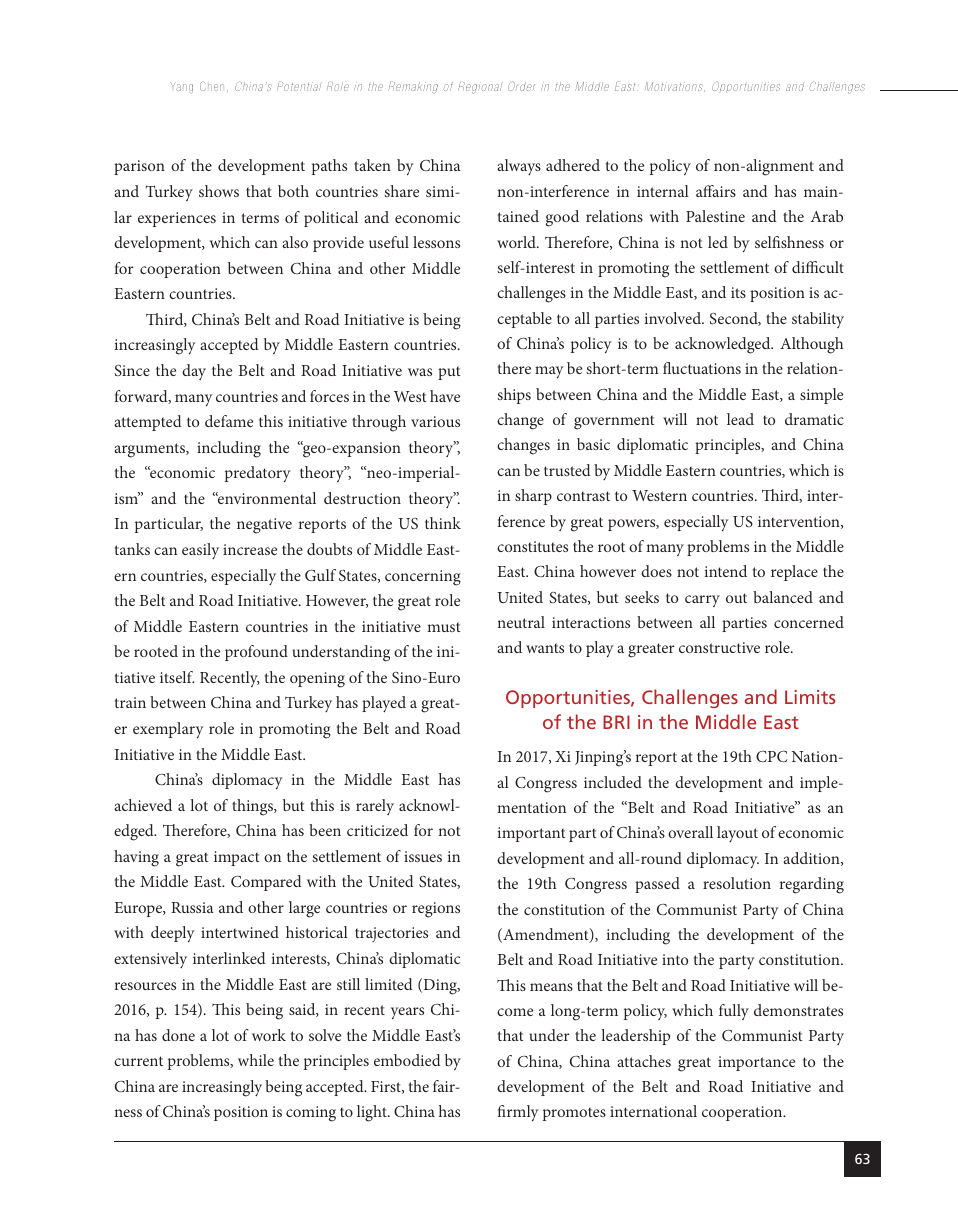  Describe the element at coordinates (256, 1060) in the screenshot. I see `while` at that location.
